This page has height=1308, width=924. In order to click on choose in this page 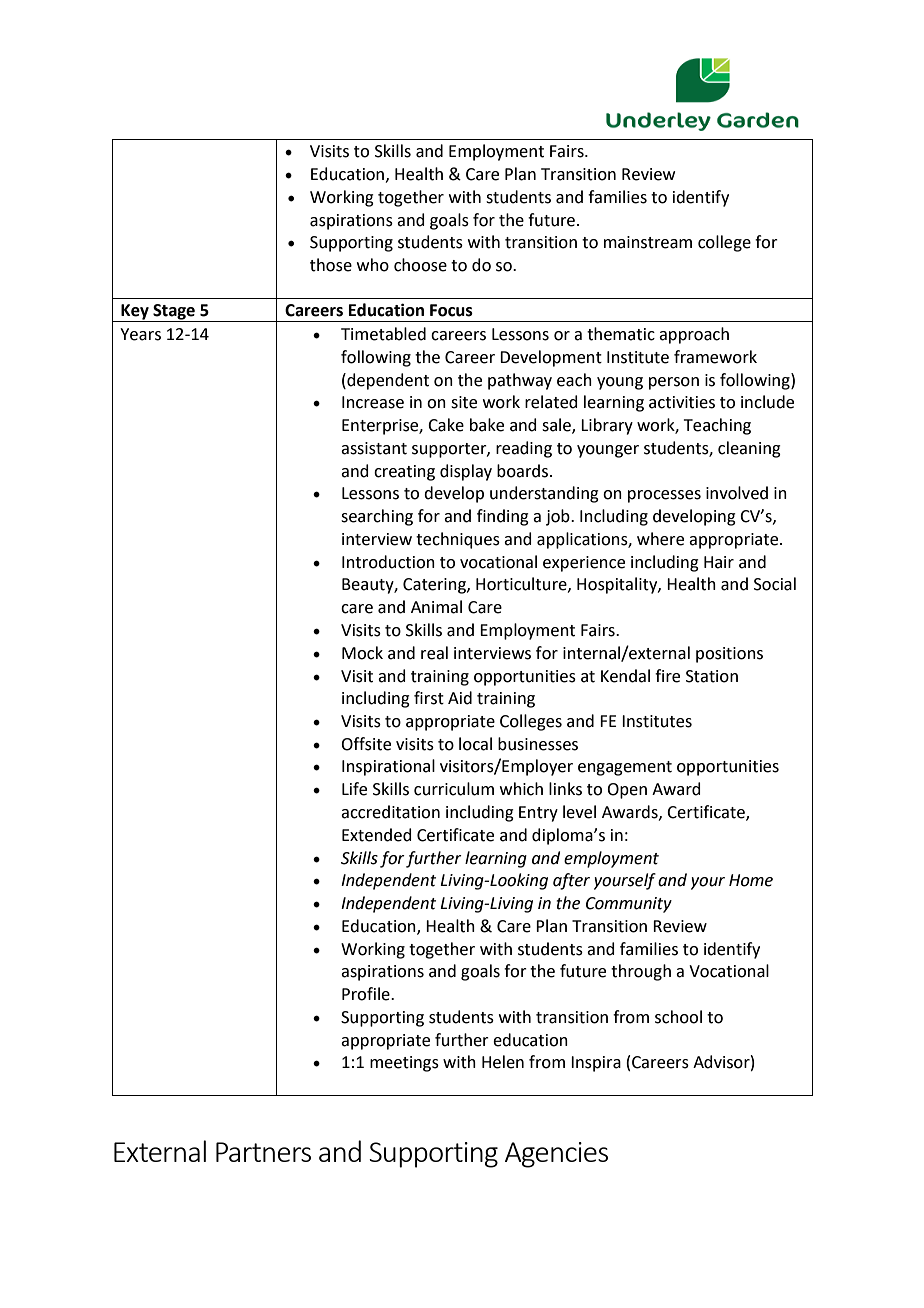, I will do `click(420, 265)`.
